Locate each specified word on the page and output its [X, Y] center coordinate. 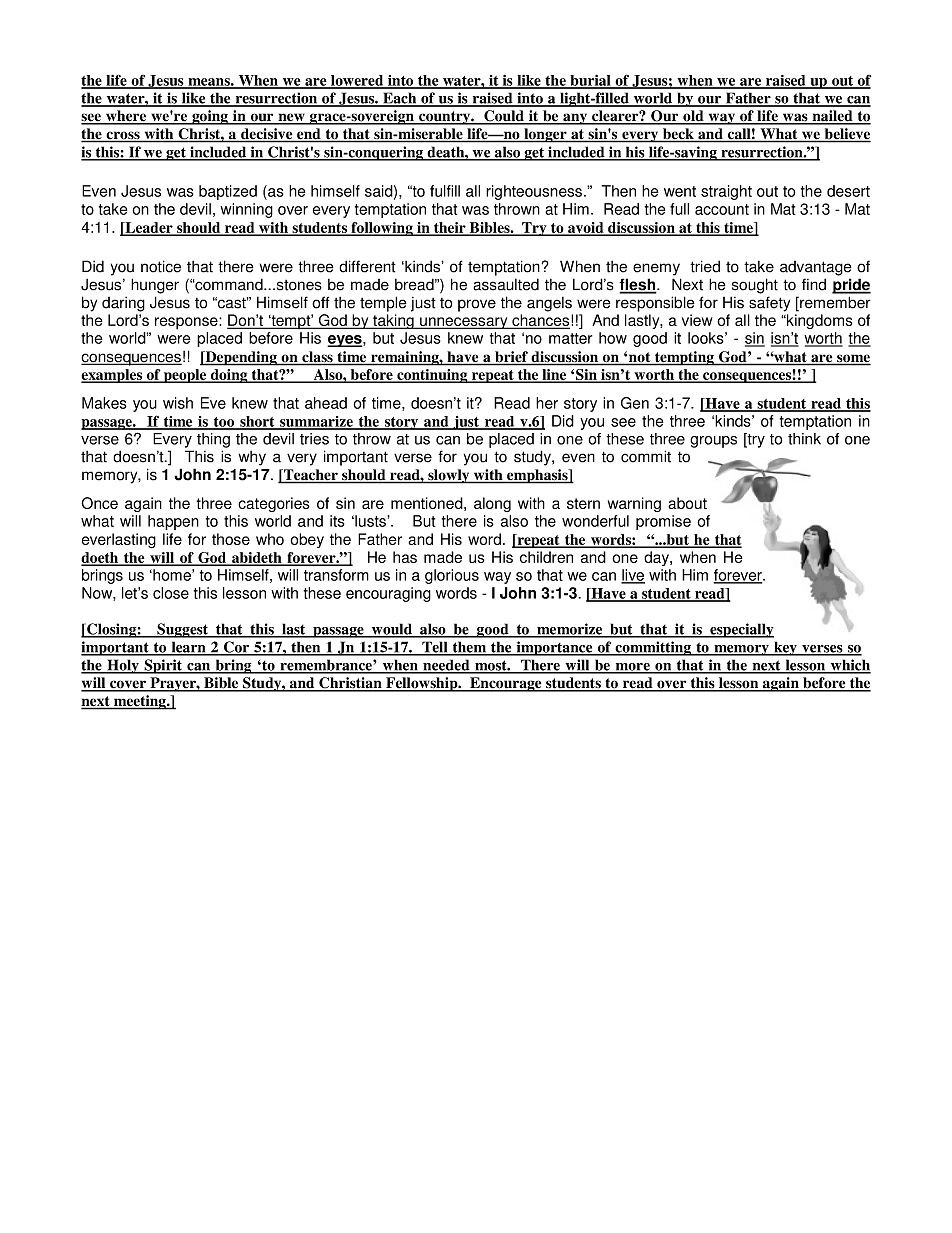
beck [678, 135]
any [575, 119]
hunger [155, 286]
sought [755, 286]
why [252, 458]
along [492, 504]
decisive [267, 135]
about [687, 503]
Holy [123, 666]
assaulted [506, 284]
